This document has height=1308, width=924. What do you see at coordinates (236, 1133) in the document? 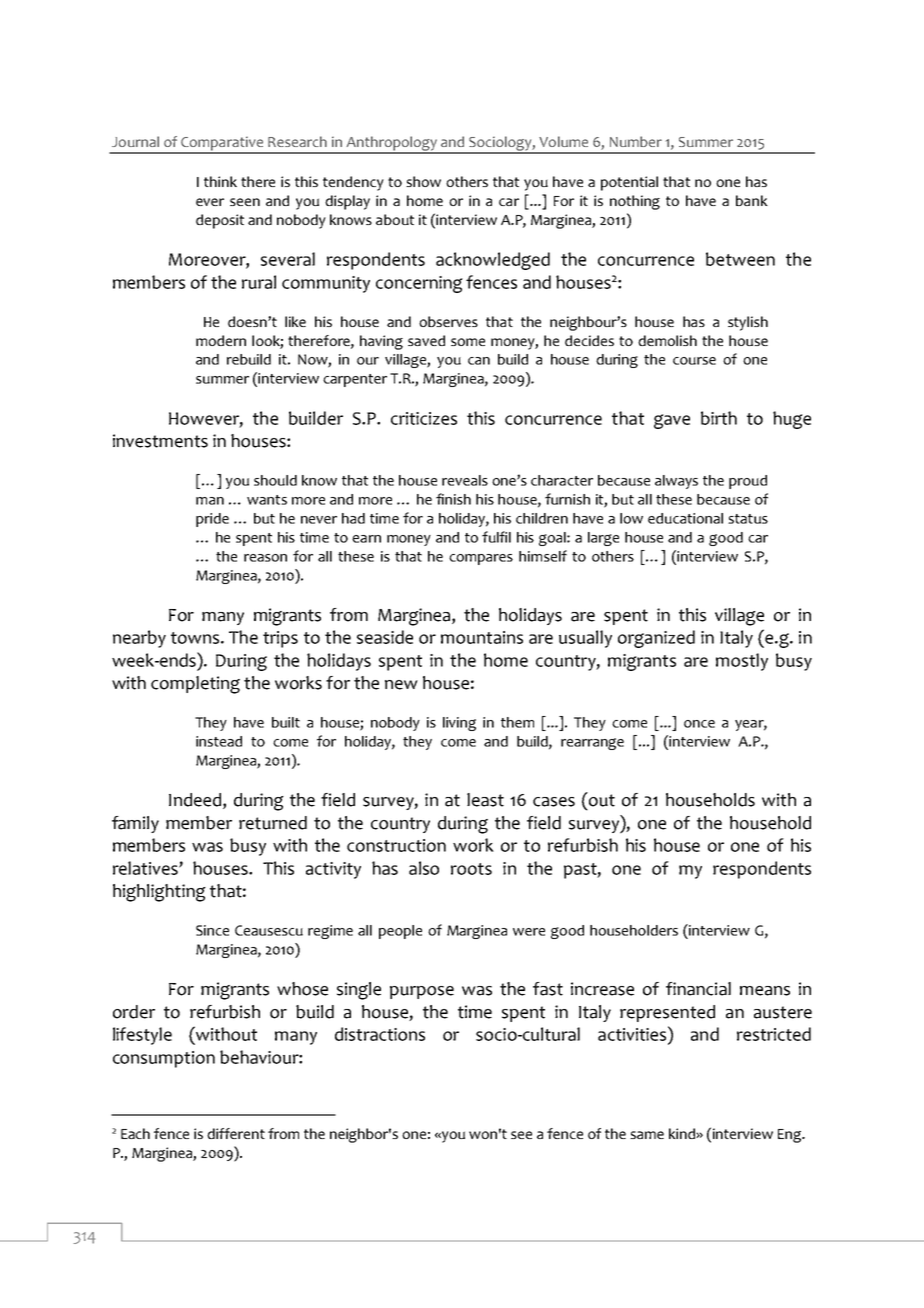
I see `different` at bounding box center [236, 1133].
